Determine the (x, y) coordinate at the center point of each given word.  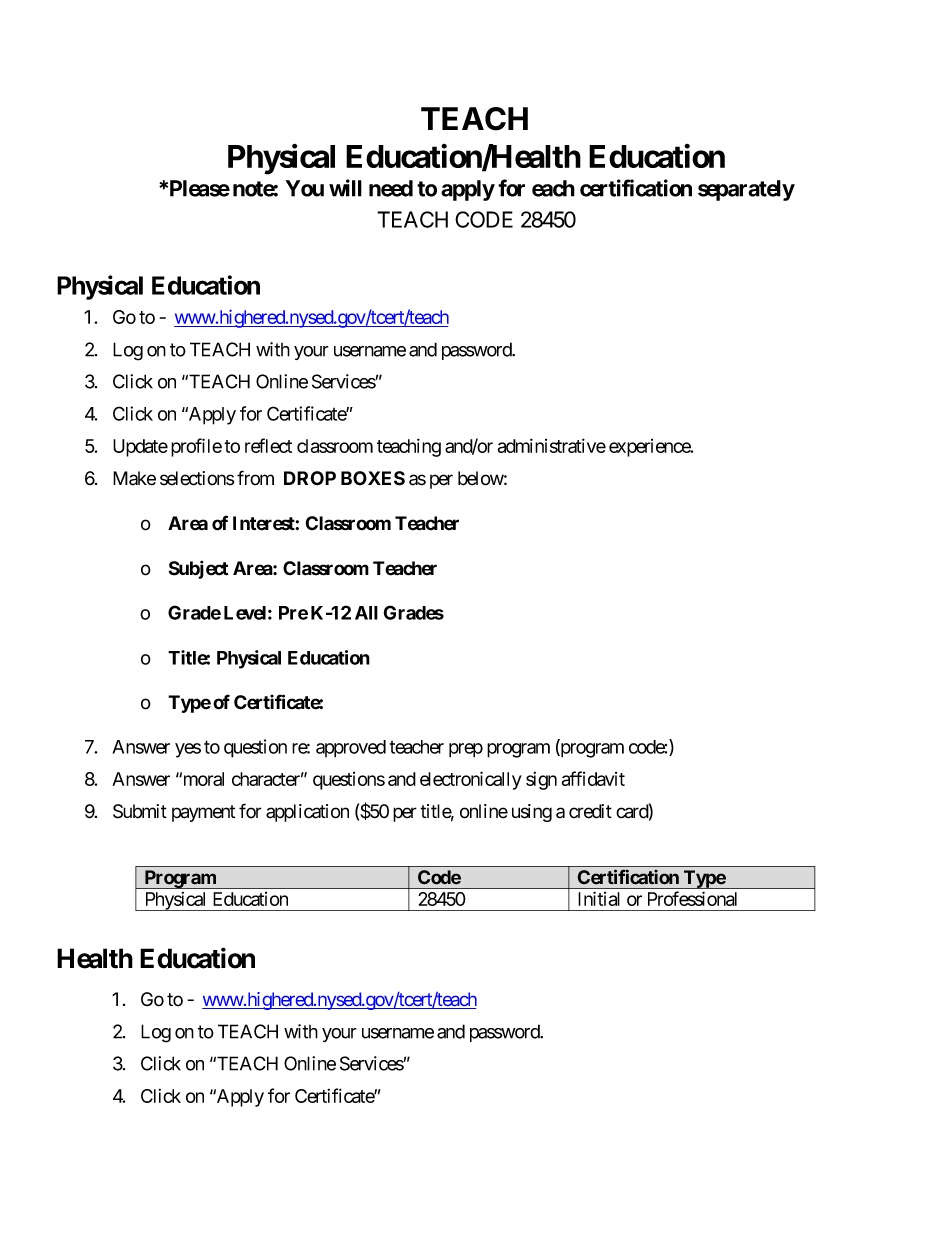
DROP (310, 478)
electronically (471, 780)
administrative (552, 445)
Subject (198, 569)
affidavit (593, 778)
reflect (268, 445)
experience (650, 448)
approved (351, 749)
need (391, 188)
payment (203, 813)
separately (746, 190)
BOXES (373, 478)
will (345, 188)
